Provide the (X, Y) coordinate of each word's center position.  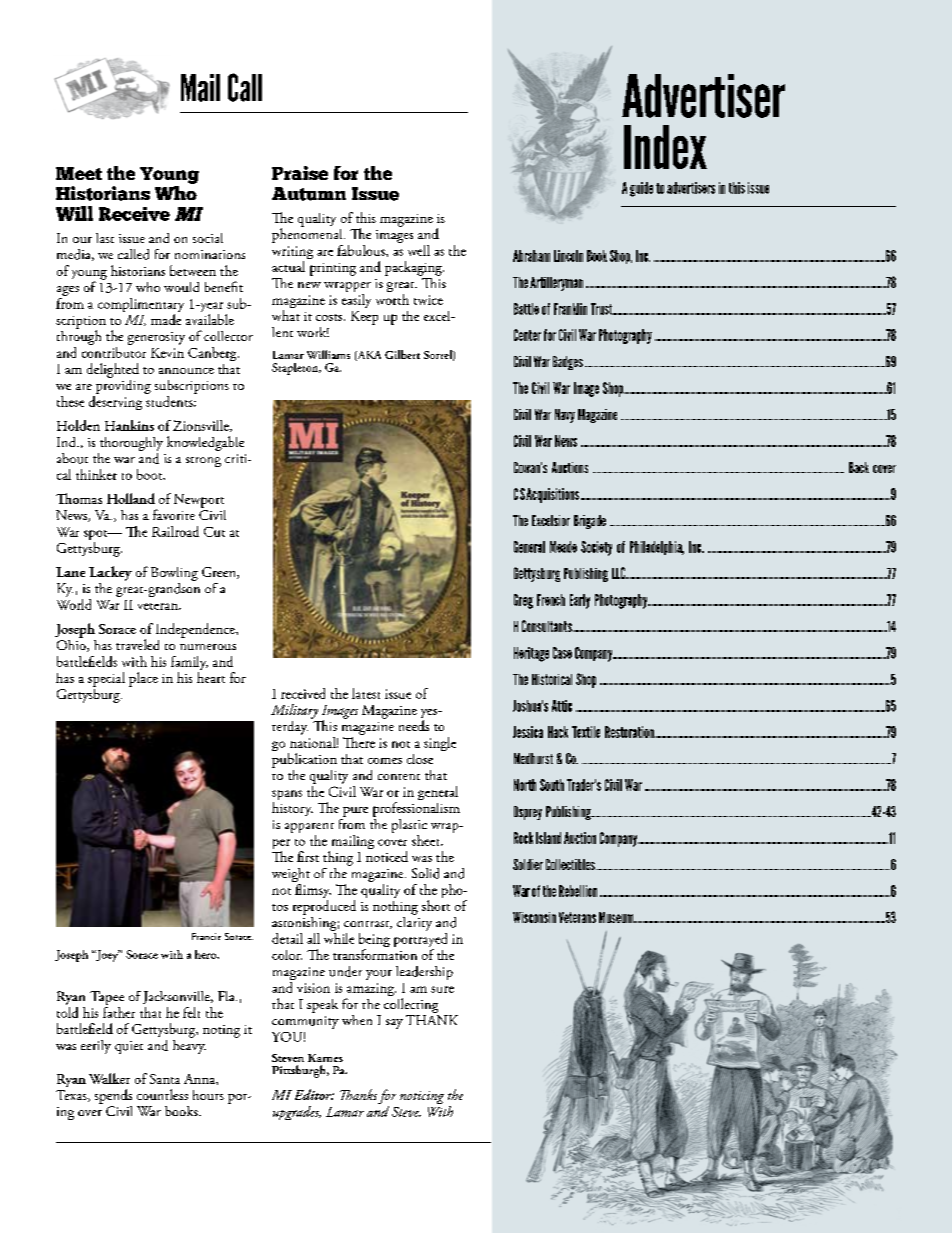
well (419, 250)
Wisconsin (534, 917)
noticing (422, 1097)
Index (665, 147)
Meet (79, 173)
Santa (165, 1079)
